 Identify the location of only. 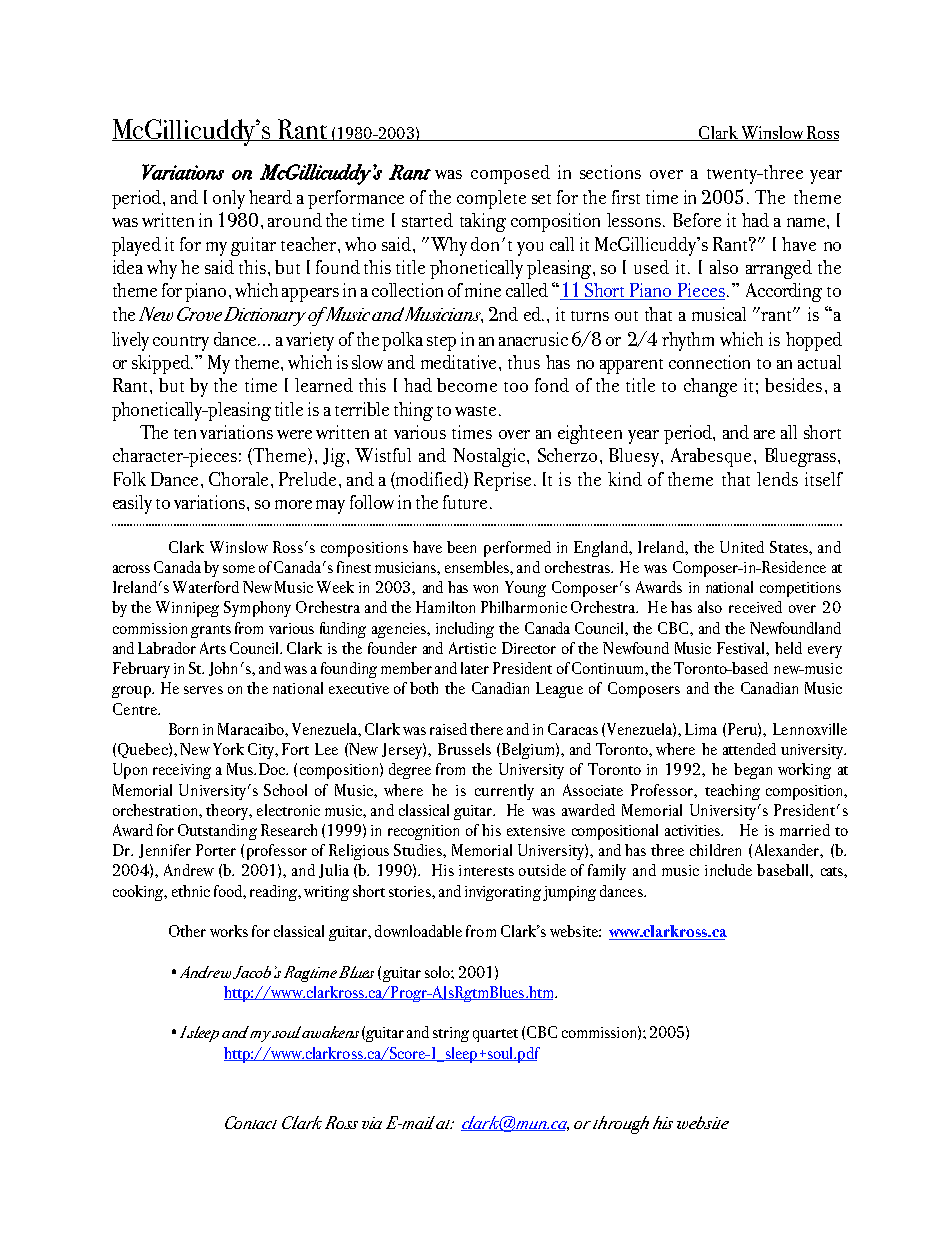
(229, 199).
